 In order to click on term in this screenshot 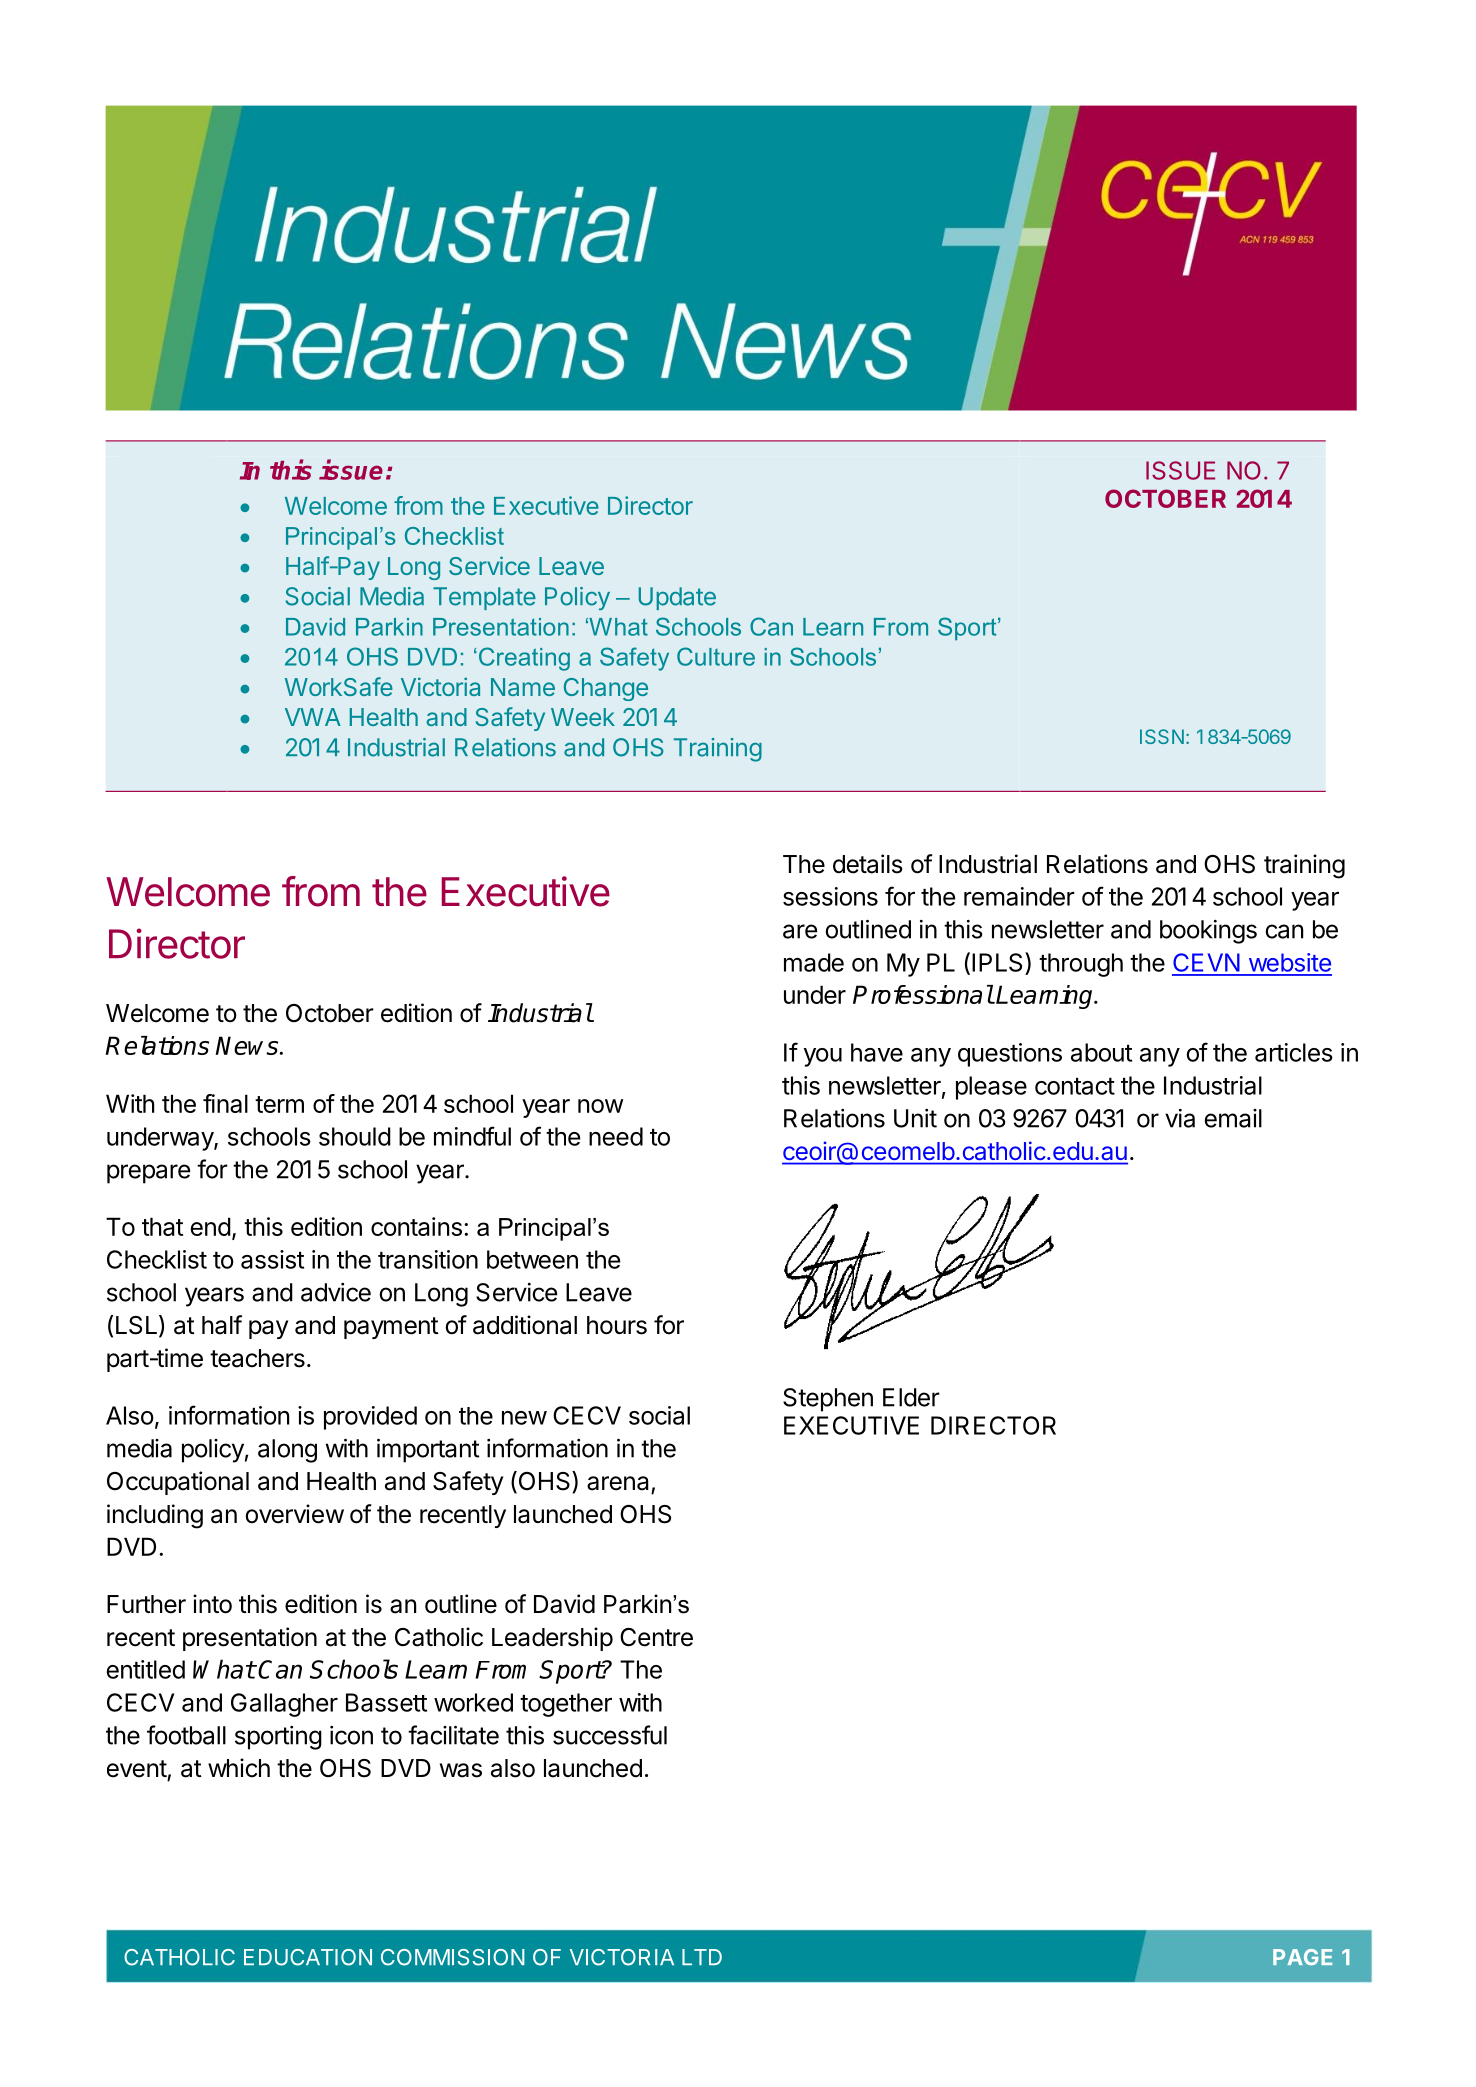, I will do `click(279, 1104)`.
